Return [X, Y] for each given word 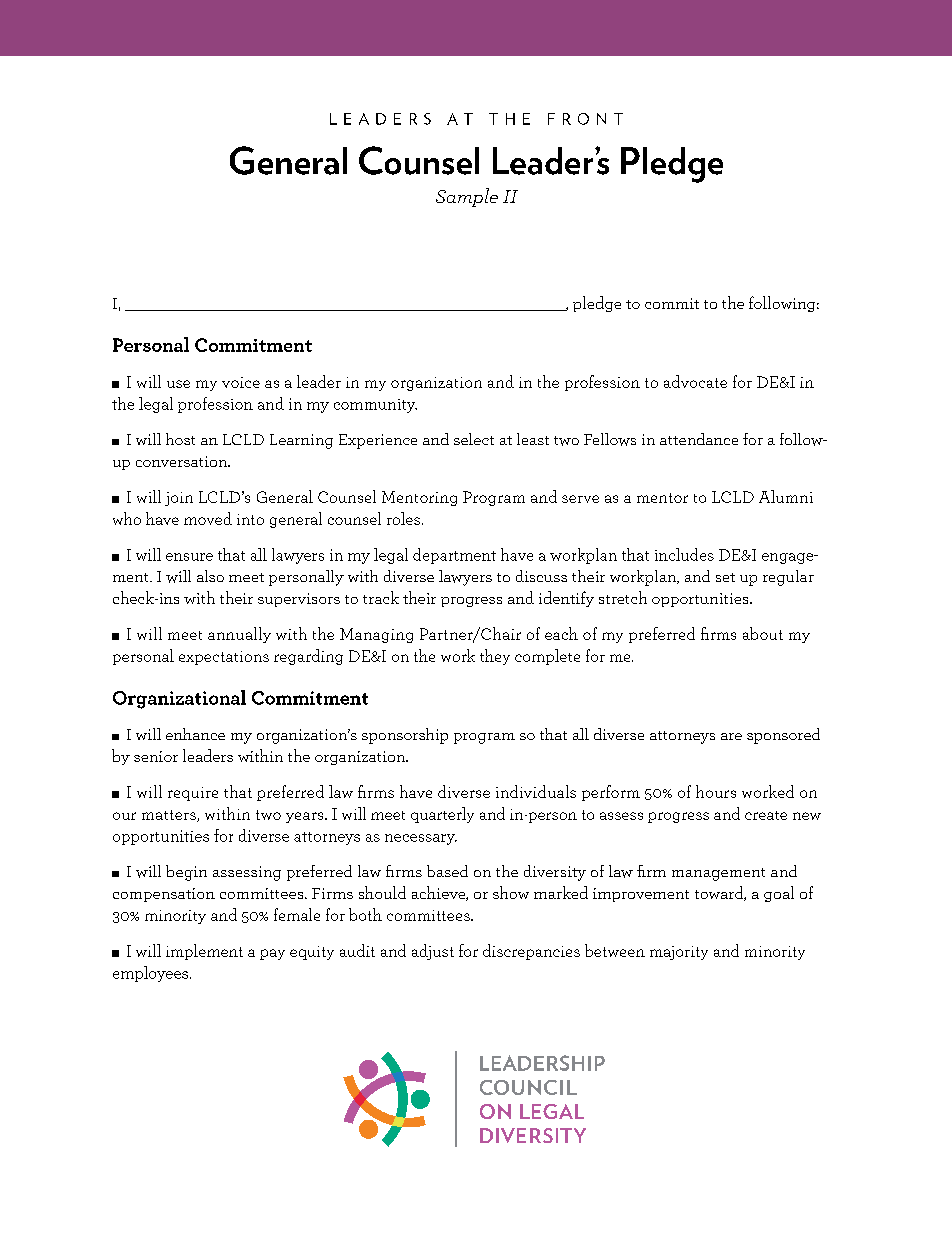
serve [580, 499]
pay [272, 954]
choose [191, 635]
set [725, 577]
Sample [467, 197]
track [381, 597]
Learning [301, 441]
